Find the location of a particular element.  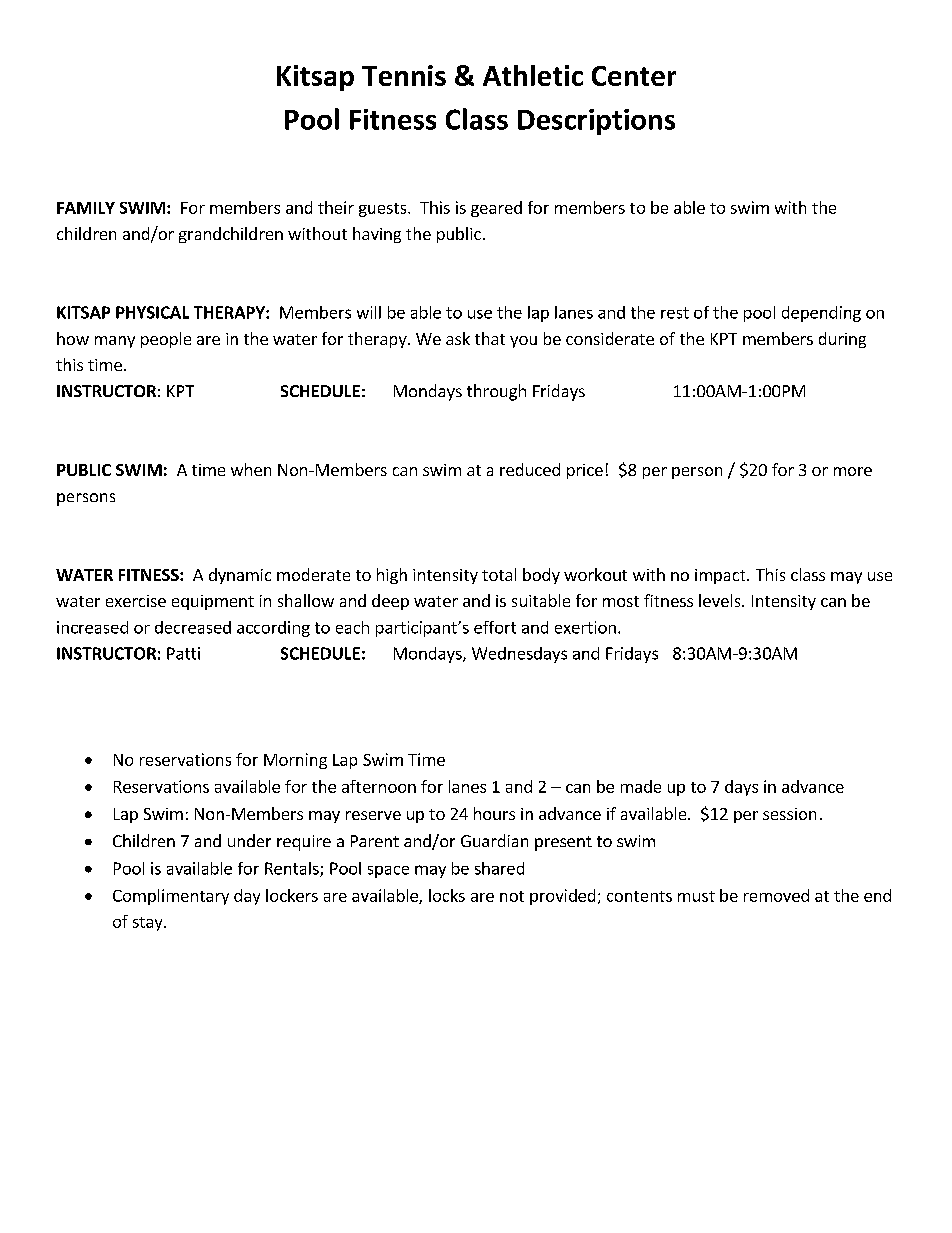

more is located at coordinates (853, 471).
